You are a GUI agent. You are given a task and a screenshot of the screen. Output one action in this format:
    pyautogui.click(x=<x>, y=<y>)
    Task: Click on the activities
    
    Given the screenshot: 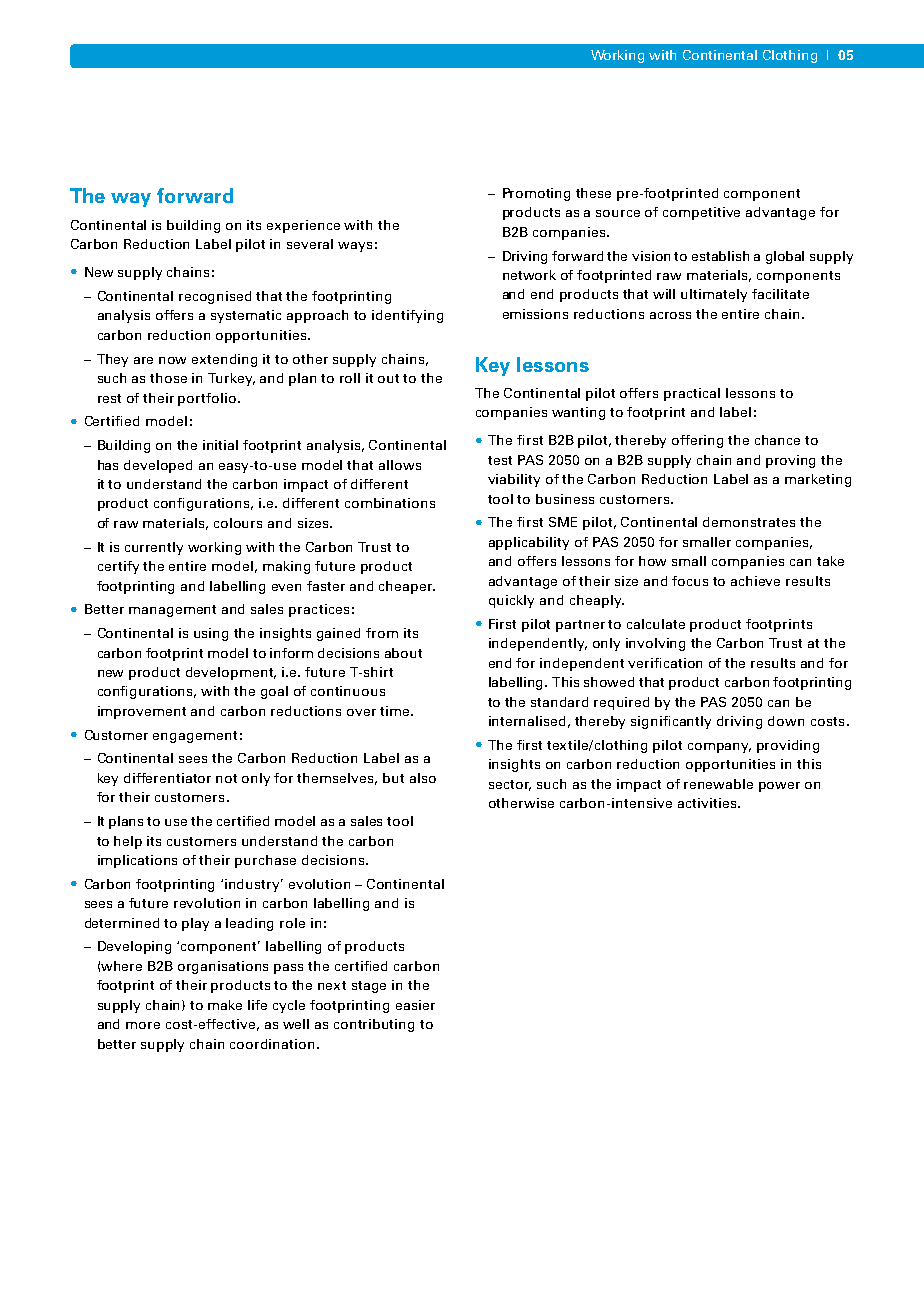 What is the action you would take?
    pyautogui.click(x=708, y=803)
